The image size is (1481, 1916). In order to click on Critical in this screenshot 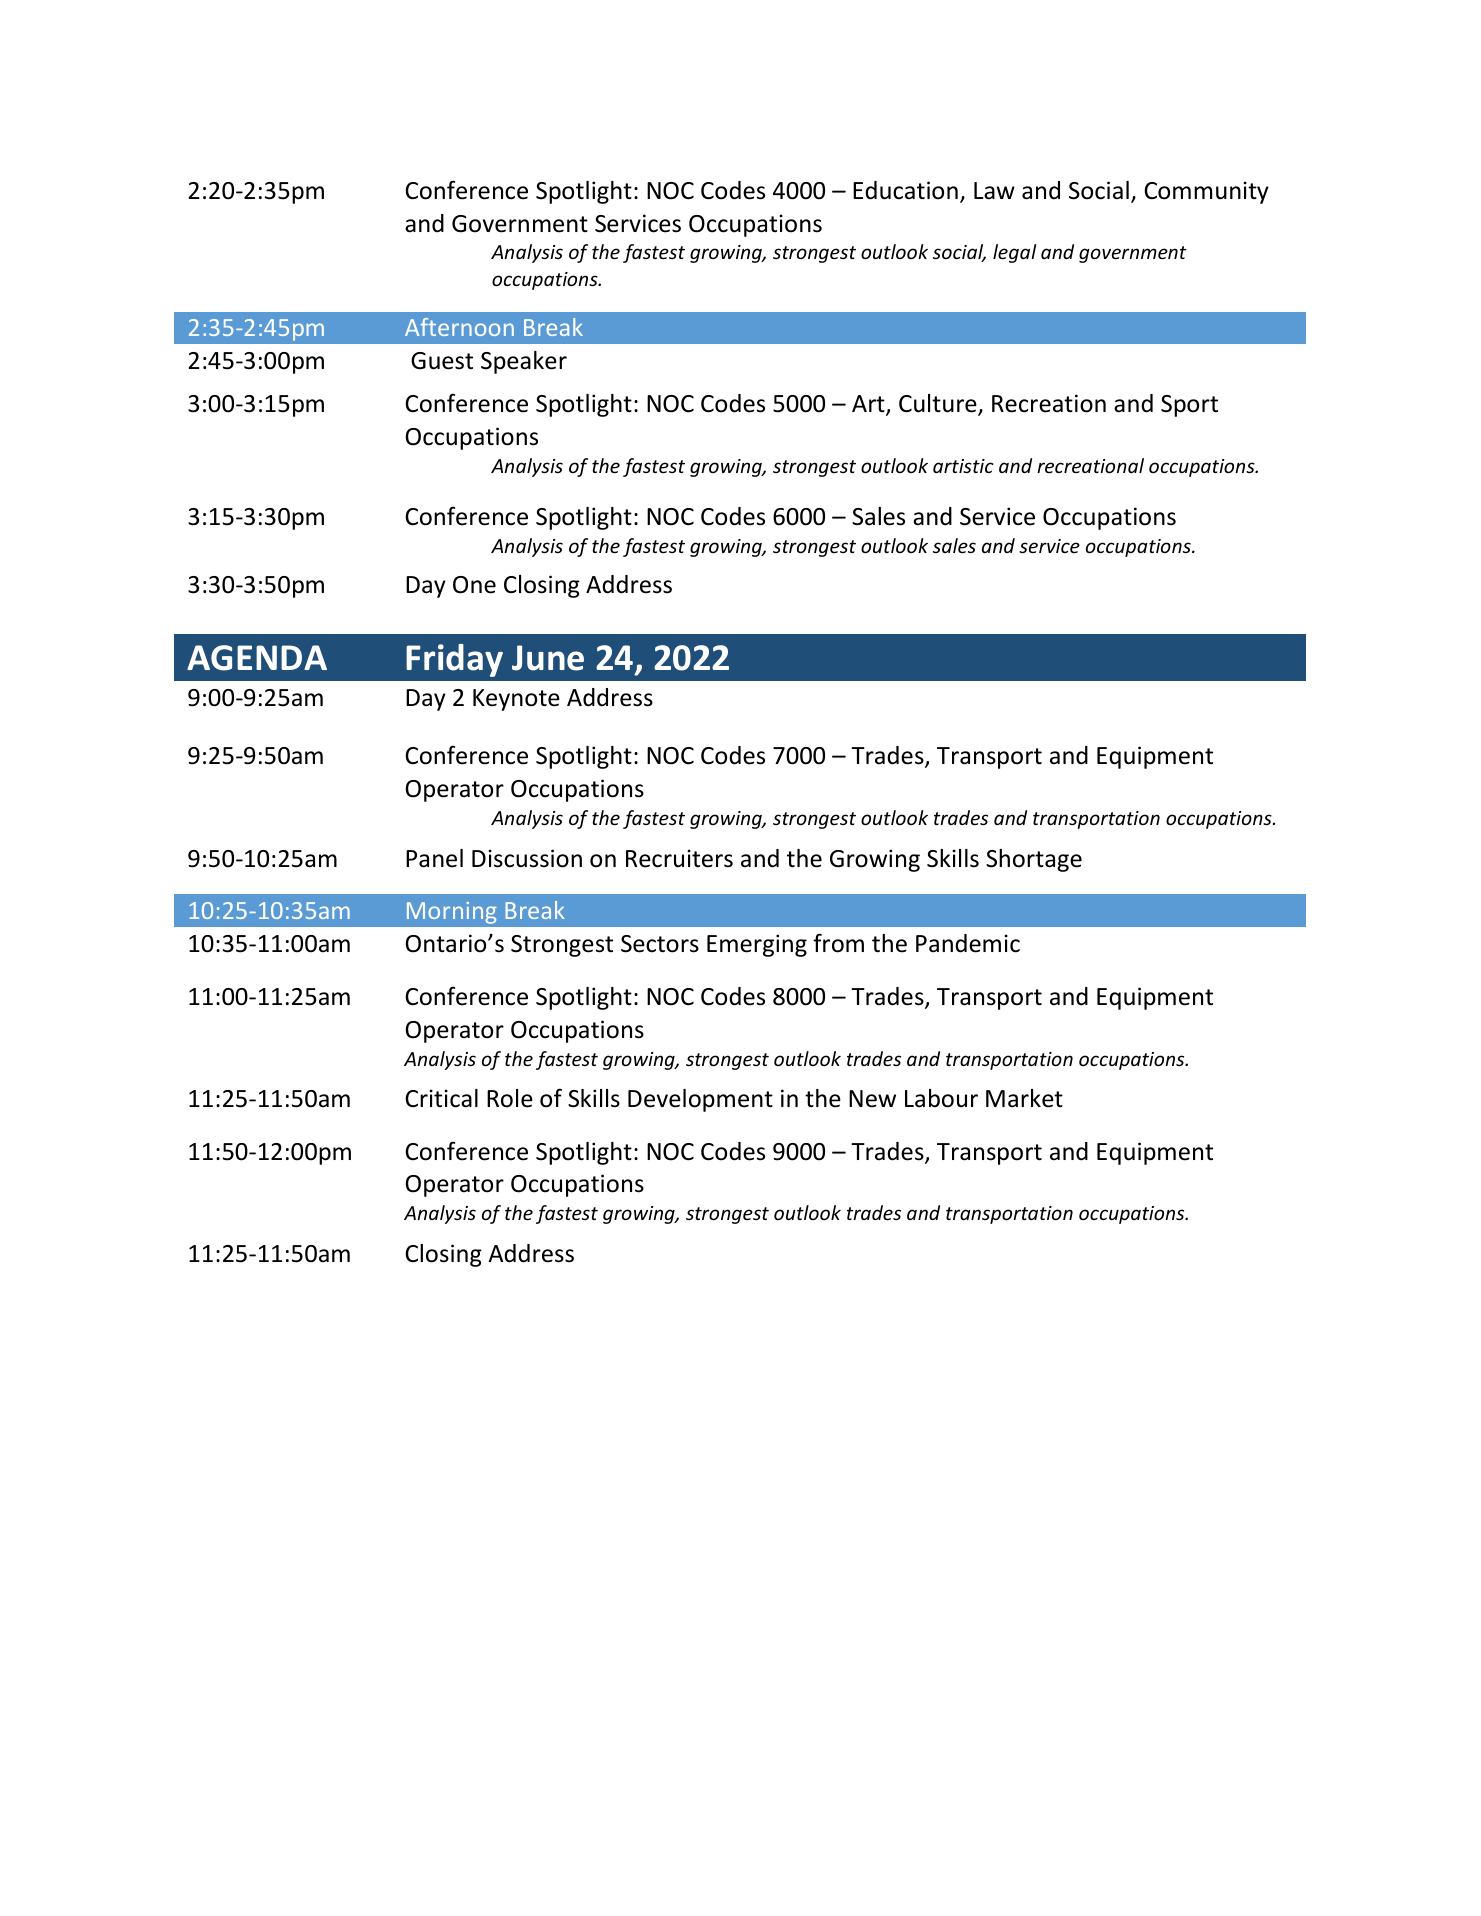, I will do `click(441, 1098)`.
